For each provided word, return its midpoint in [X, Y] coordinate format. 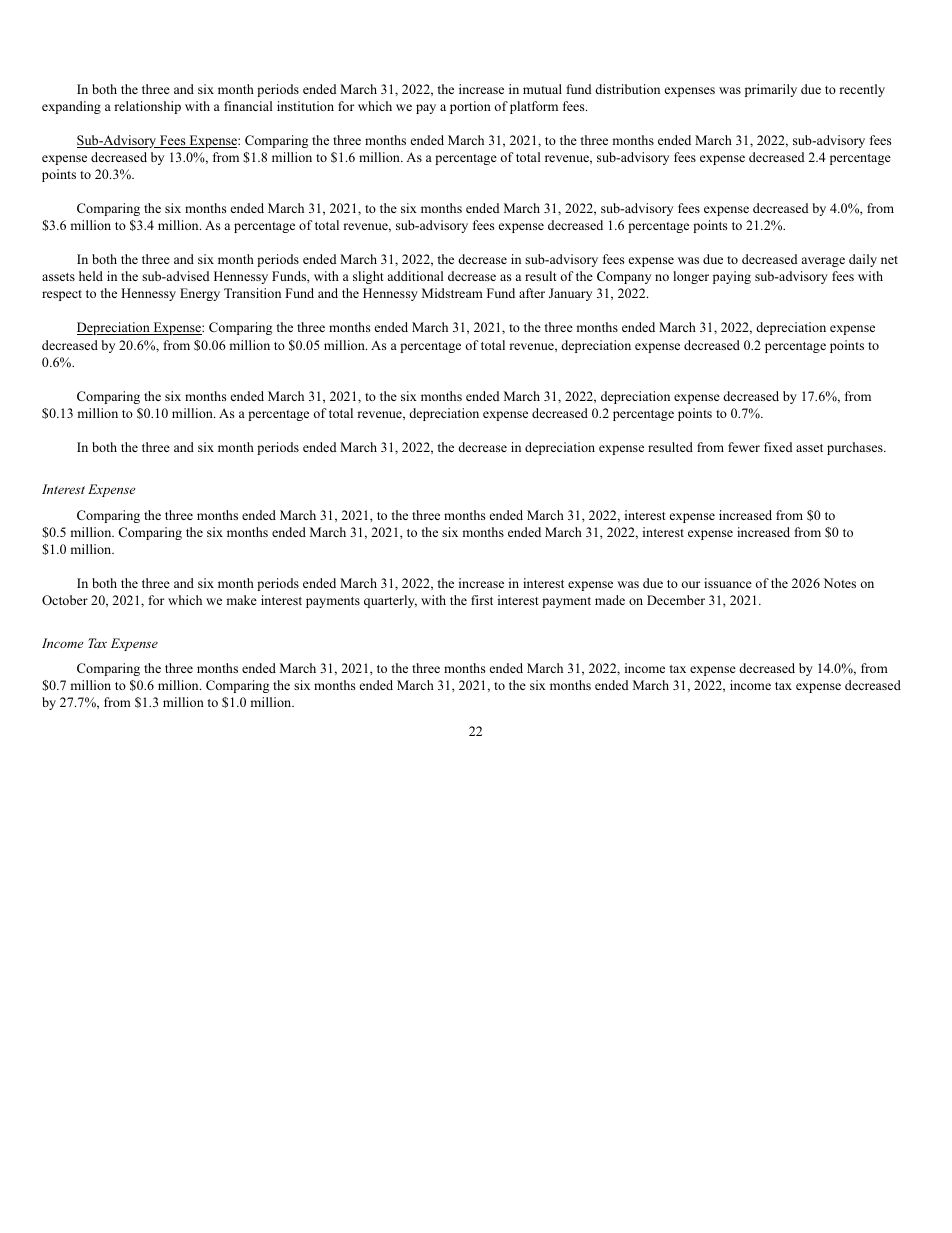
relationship [147, 107]
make [241, 600]
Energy [200, 294]
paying [732, 277]
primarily [771, 90]
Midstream [452, 293]
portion [470, 107]
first [482, 600]
